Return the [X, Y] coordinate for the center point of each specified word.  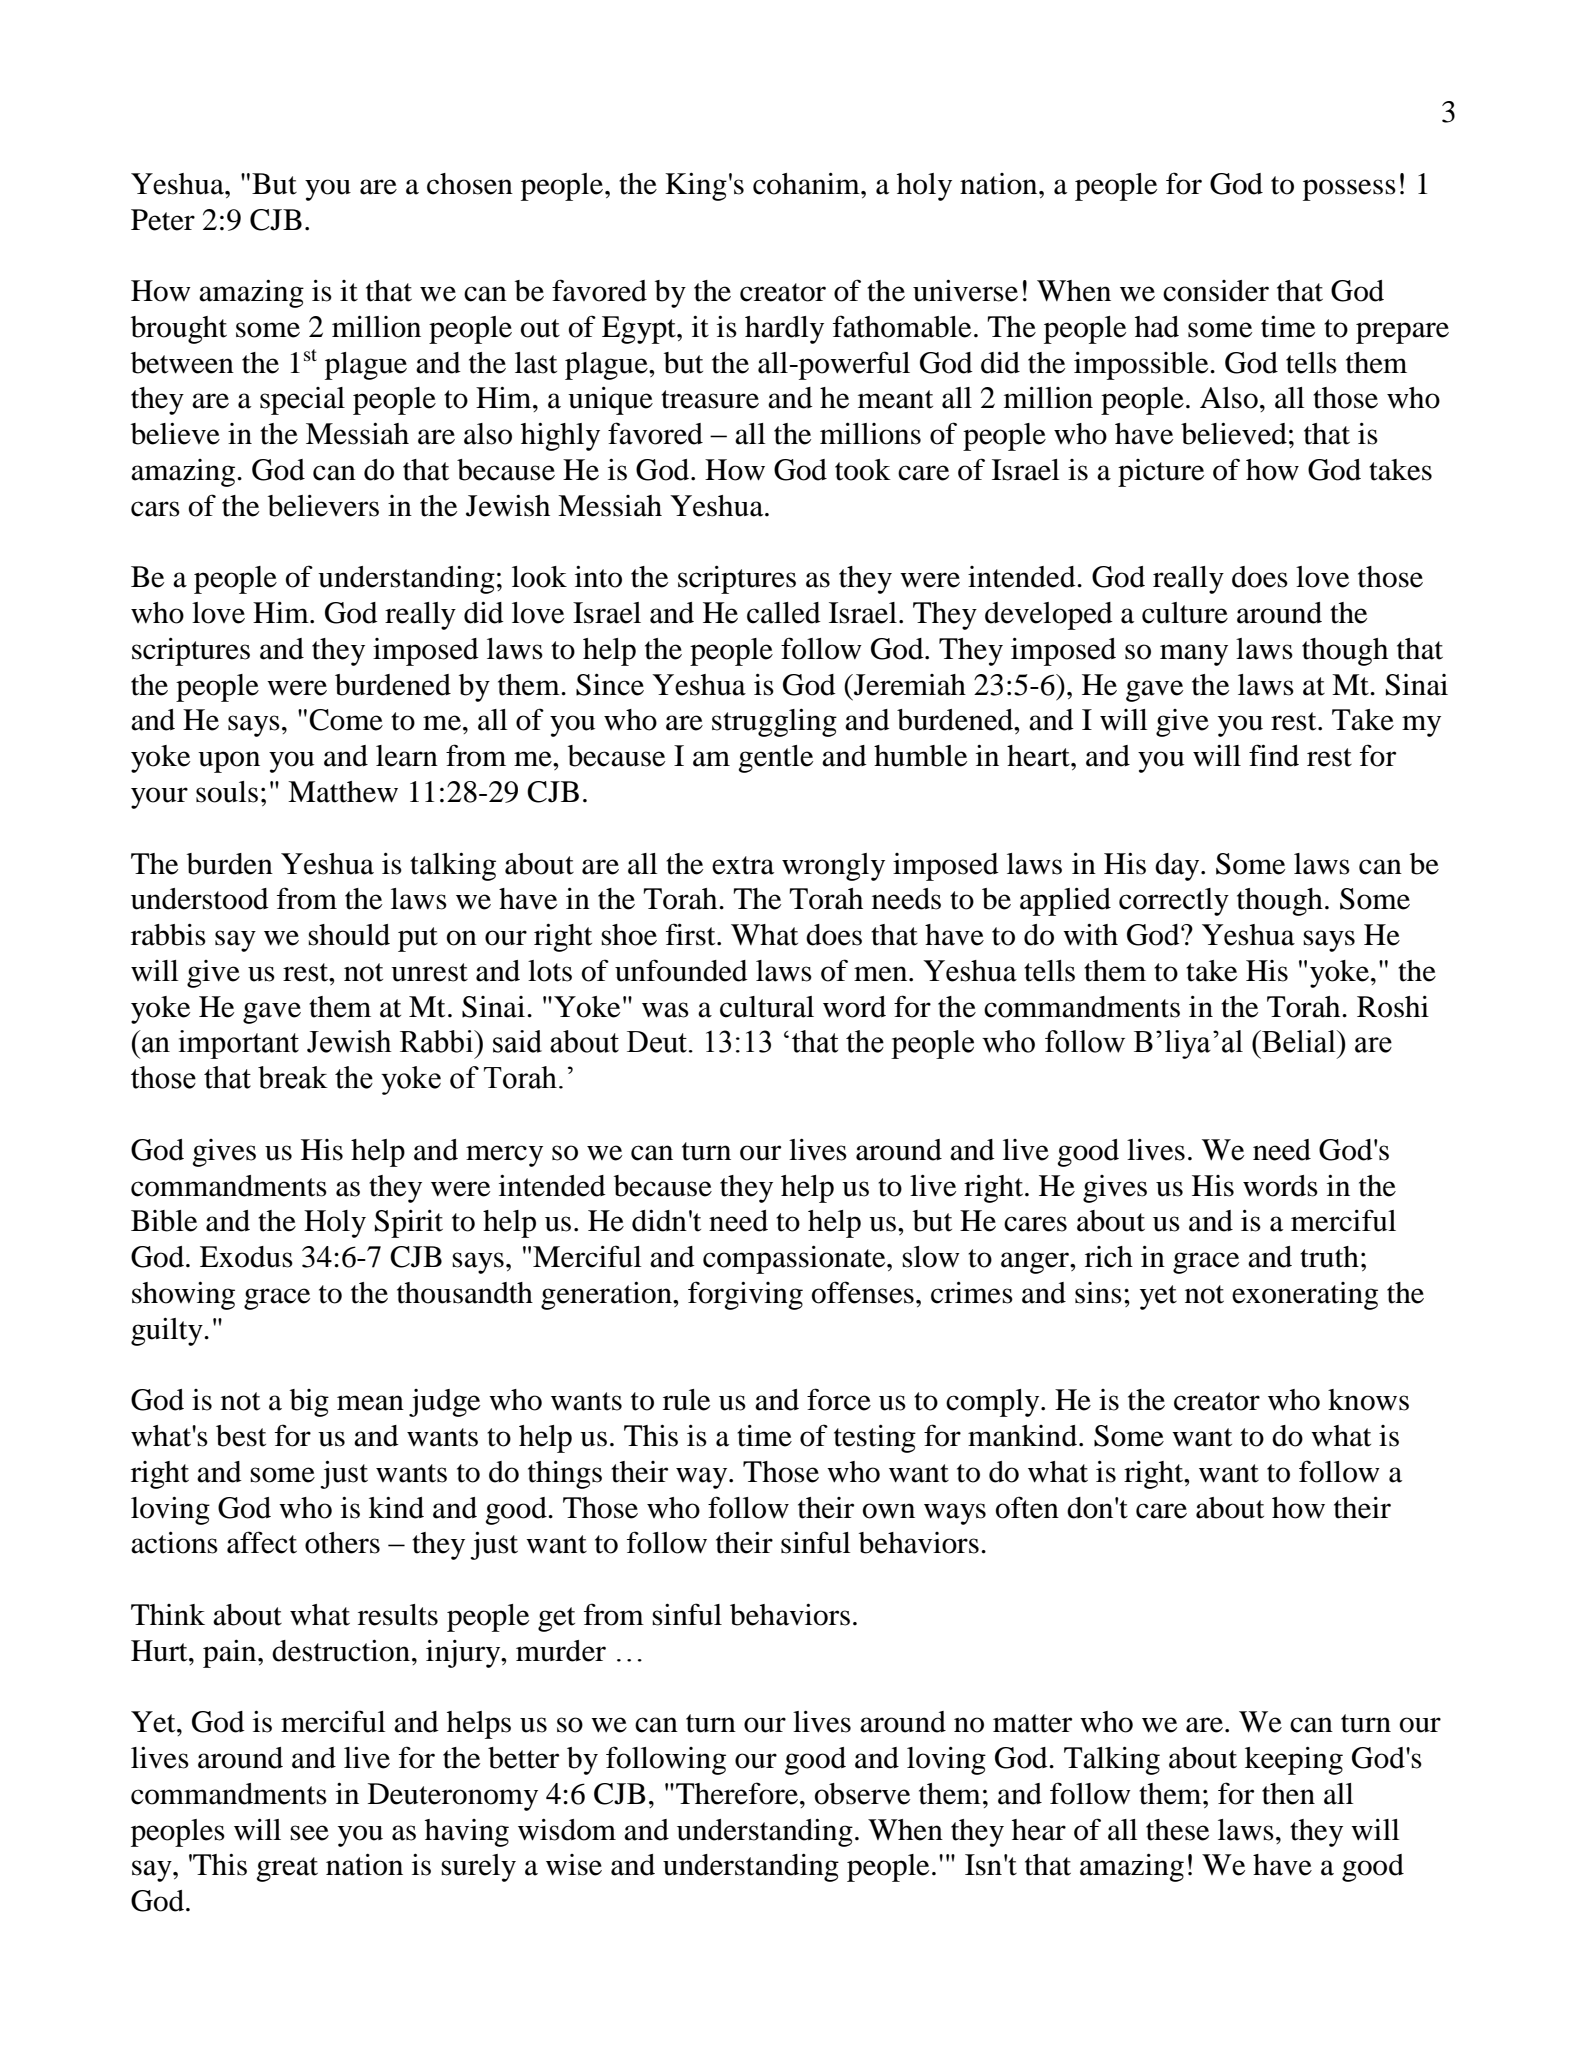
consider [1216, 291]
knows [1368, 1400]
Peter [163, 220]
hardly [784, 330]
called [784, 613]
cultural [767, 1007]
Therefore [738, 1793]
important [239, 1044]
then [1288, 1794]
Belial [1299, 1041]
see [309, 1833]
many [1194, 655]
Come [346, 720]
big [309, 1403]
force [839, 1399]
